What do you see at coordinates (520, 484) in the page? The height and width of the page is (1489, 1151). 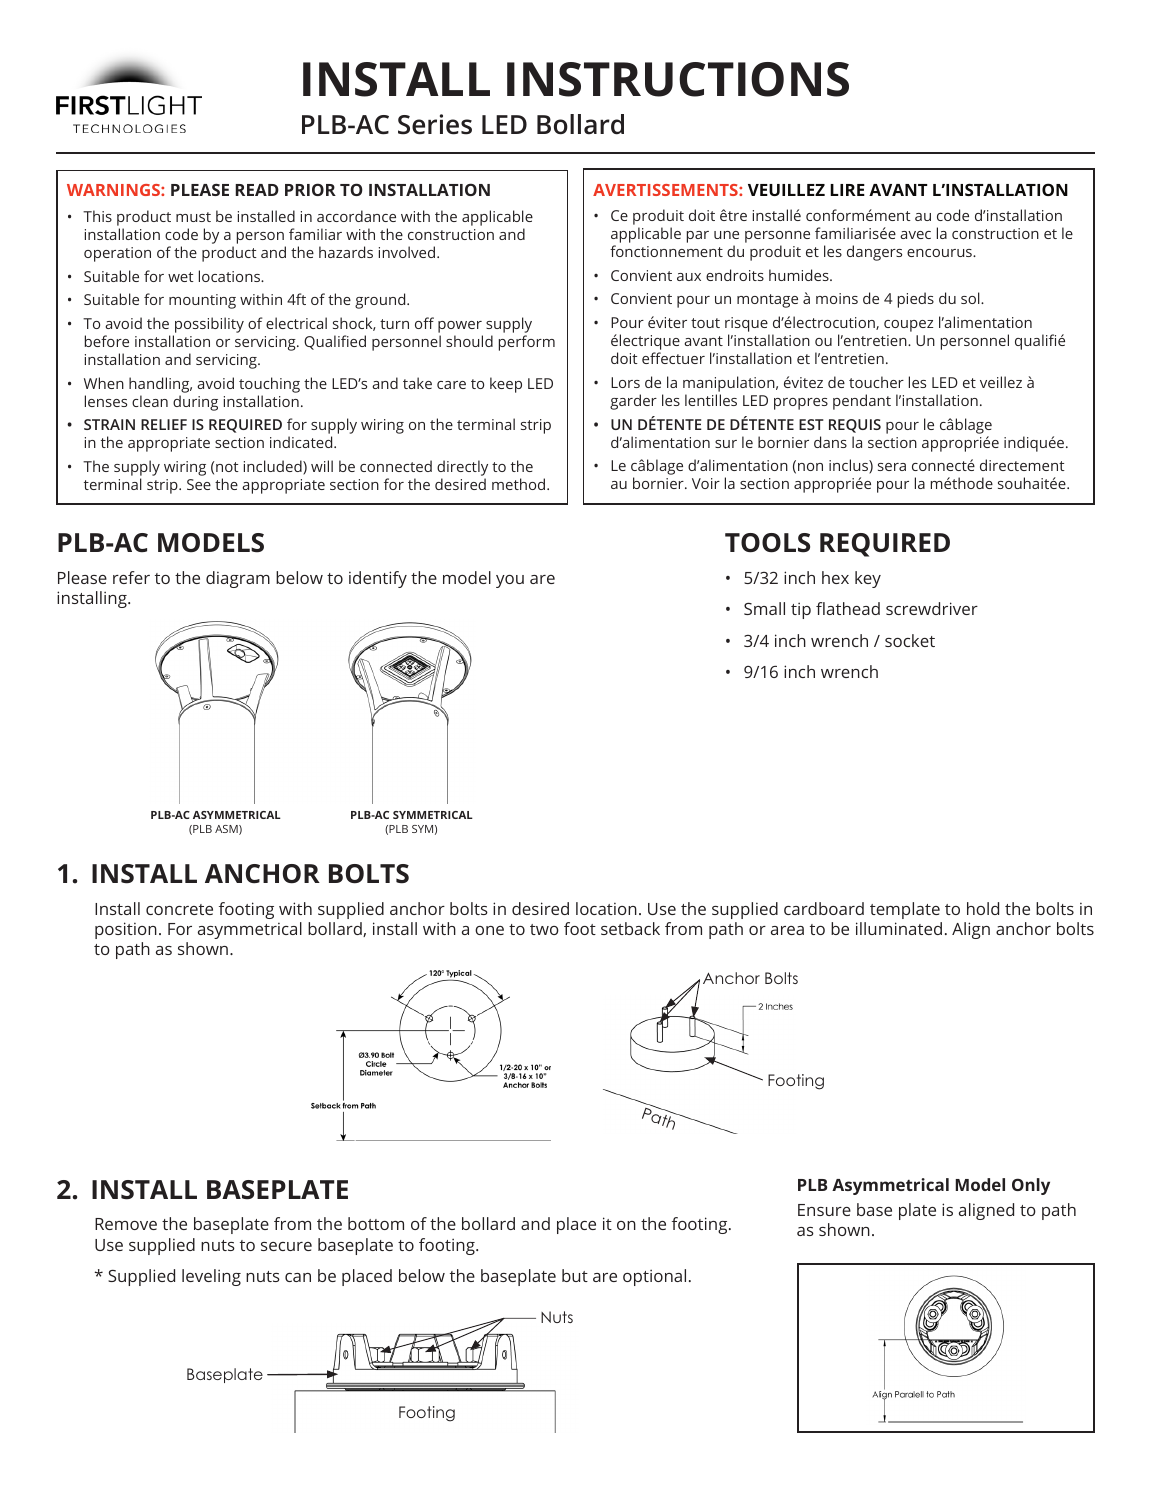 I see `method` at bounding box center [520, 484].
